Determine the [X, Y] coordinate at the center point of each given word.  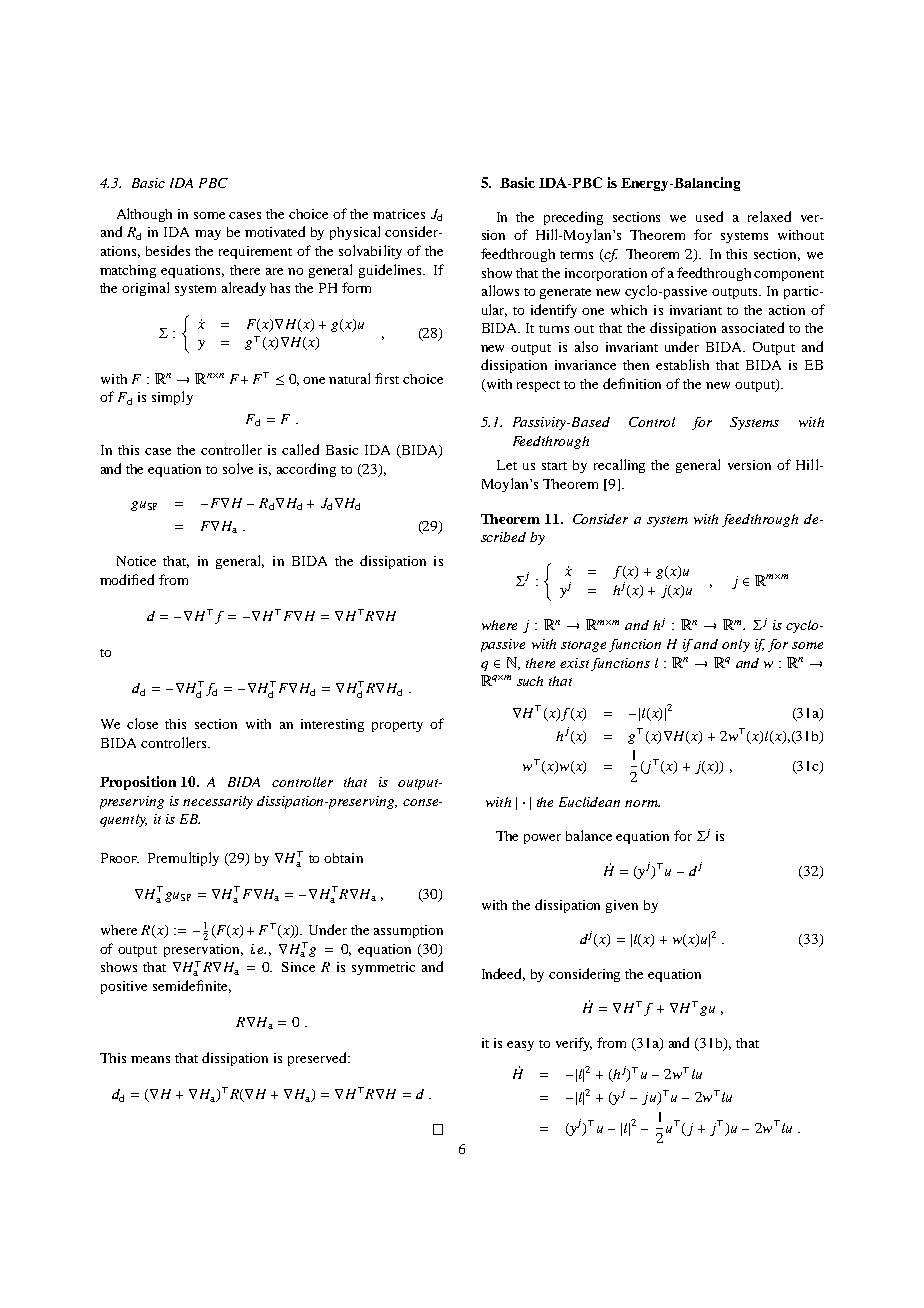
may [208, 235]
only [736, 645]
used [709, 216]
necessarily [218, 802]
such [530, 681]
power [542, 839]
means [150, 1059]
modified [127, 579]
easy [520, 1046]
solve [238, 468]
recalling [619, 466]
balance [589, 835]
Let [507, 465]
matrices [399, 214]
